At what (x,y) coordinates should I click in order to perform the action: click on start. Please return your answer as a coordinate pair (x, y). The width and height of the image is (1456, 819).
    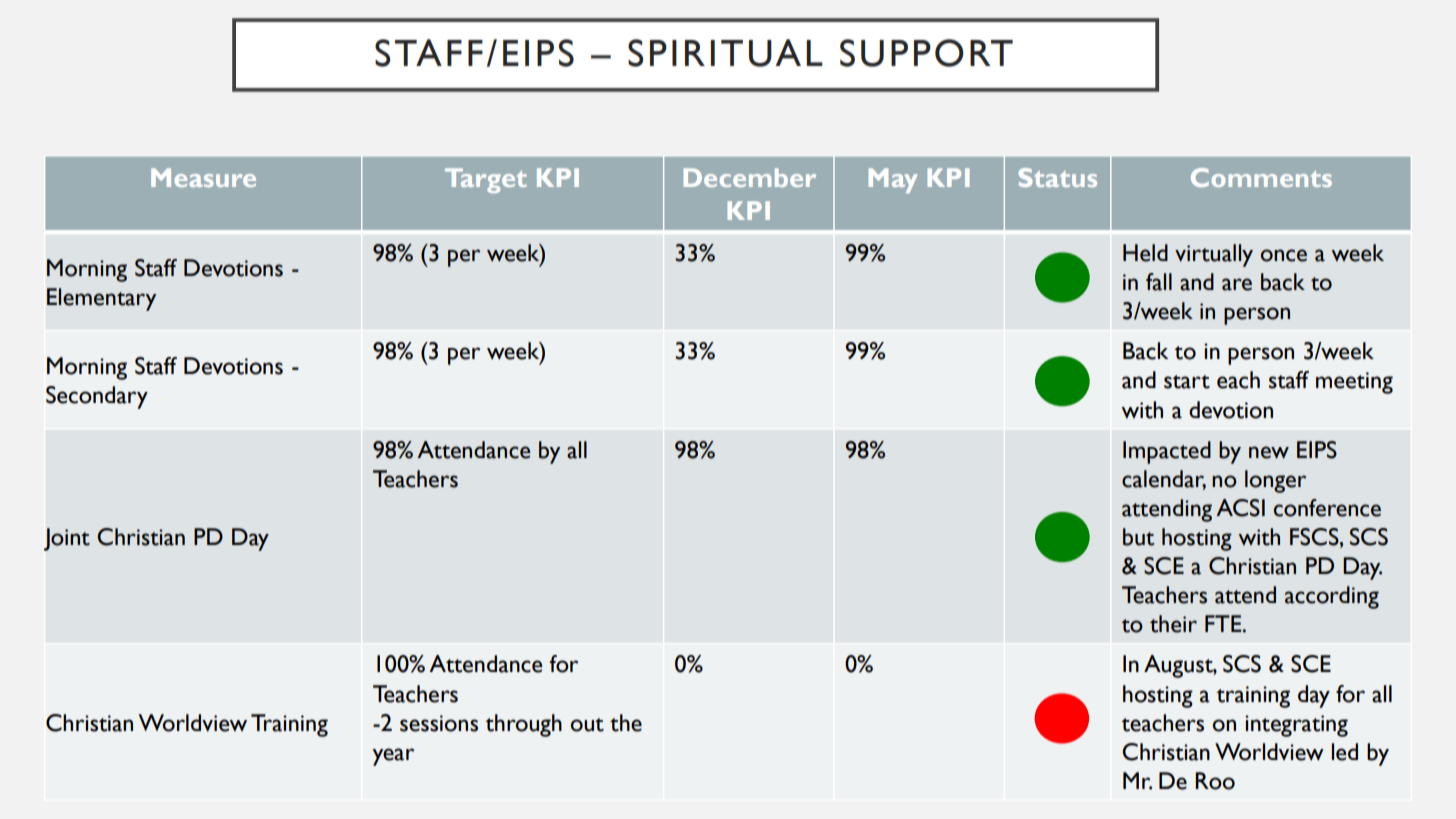
    Looking at the image, I should click on (1187, 382).
